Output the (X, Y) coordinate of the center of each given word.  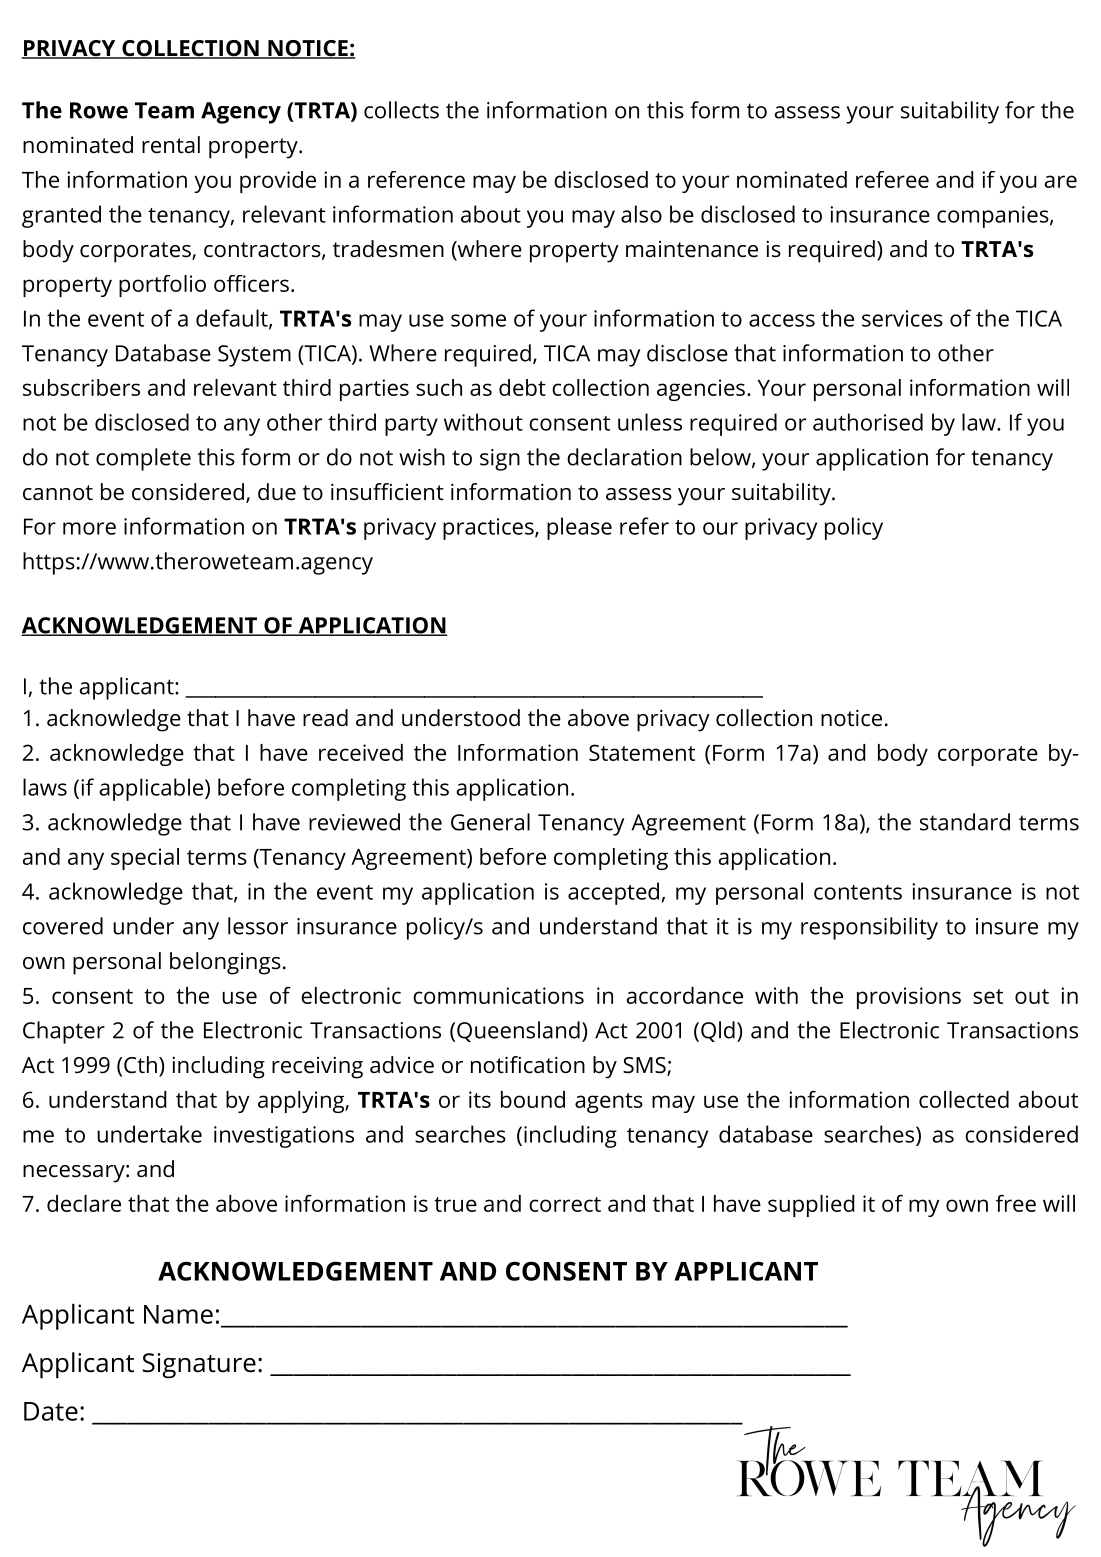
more (89, 528)
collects (401, 110)
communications (498, 995)
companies (993, 217)
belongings (225, 963)
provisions (909, 998)
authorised (868, 422)
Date (51, 1411)
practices (489, 529)
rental (171, 145)
